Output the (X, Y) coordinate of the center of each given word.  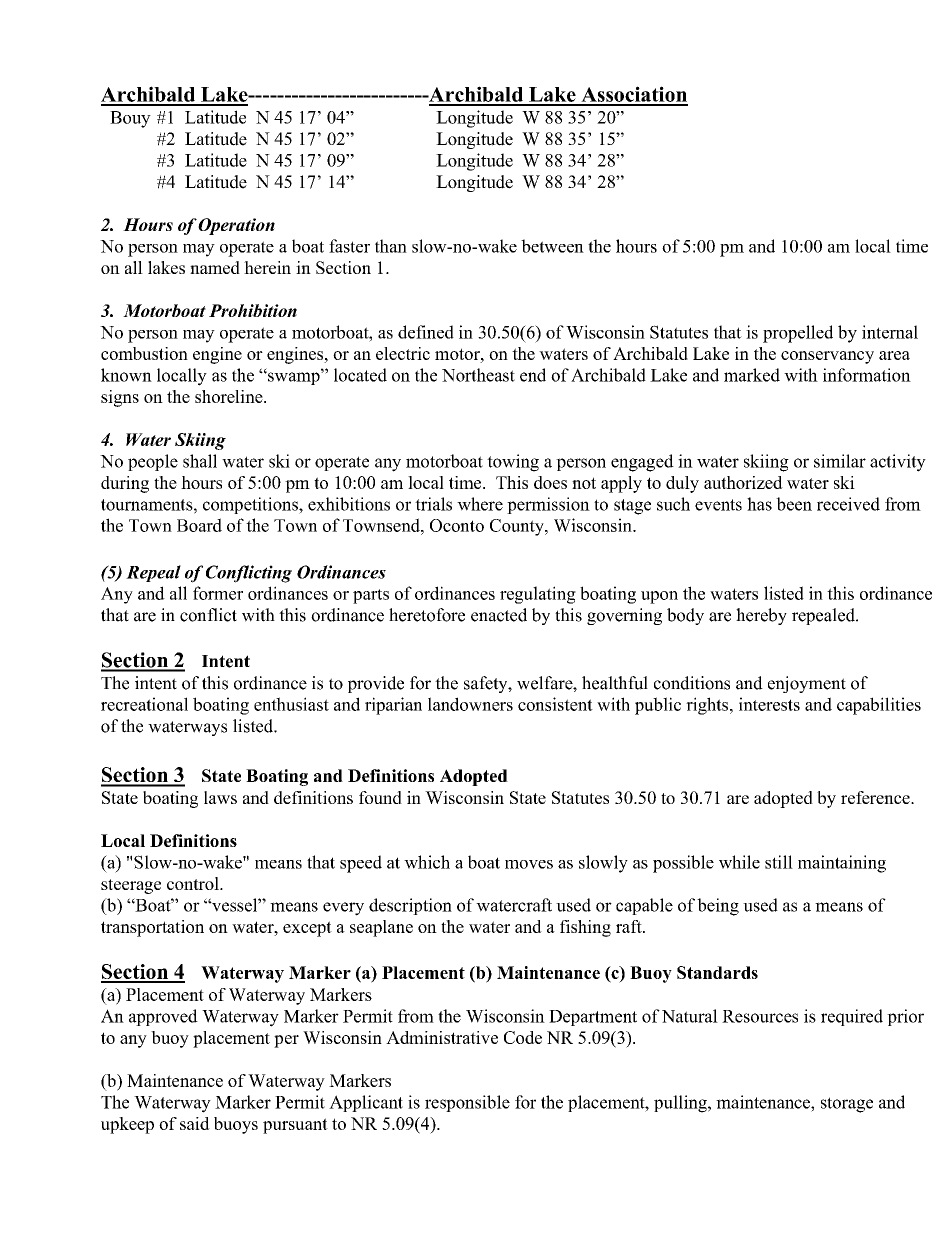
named (215, 267)
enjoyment (807, 684)
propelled (798, 334)
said (195, 1123)
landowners (470, 704)
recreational (144, 704)
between (552, 246)
